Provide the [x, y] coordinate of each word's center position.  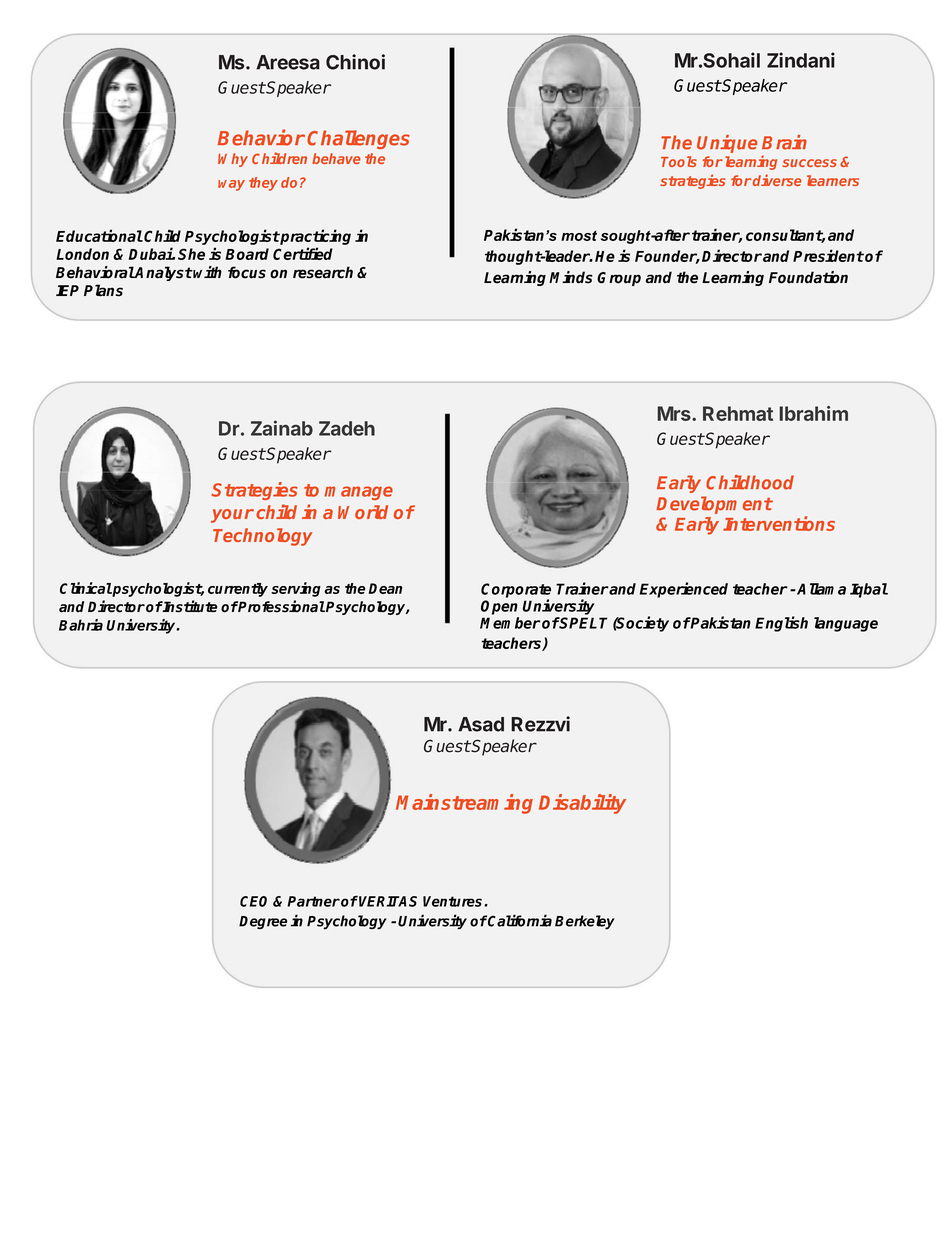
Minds [571, 277]
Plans [103, 290]
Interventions [779, 523]
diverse [777, 180]
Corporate [516, 591]
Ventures [454, 901]
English [781, 624]
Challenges [358, 139]
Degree [263, 923]
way [231, 185]
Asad [481, 724]
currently [238, 590]
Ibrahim [813, 413]
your [232, 516]
